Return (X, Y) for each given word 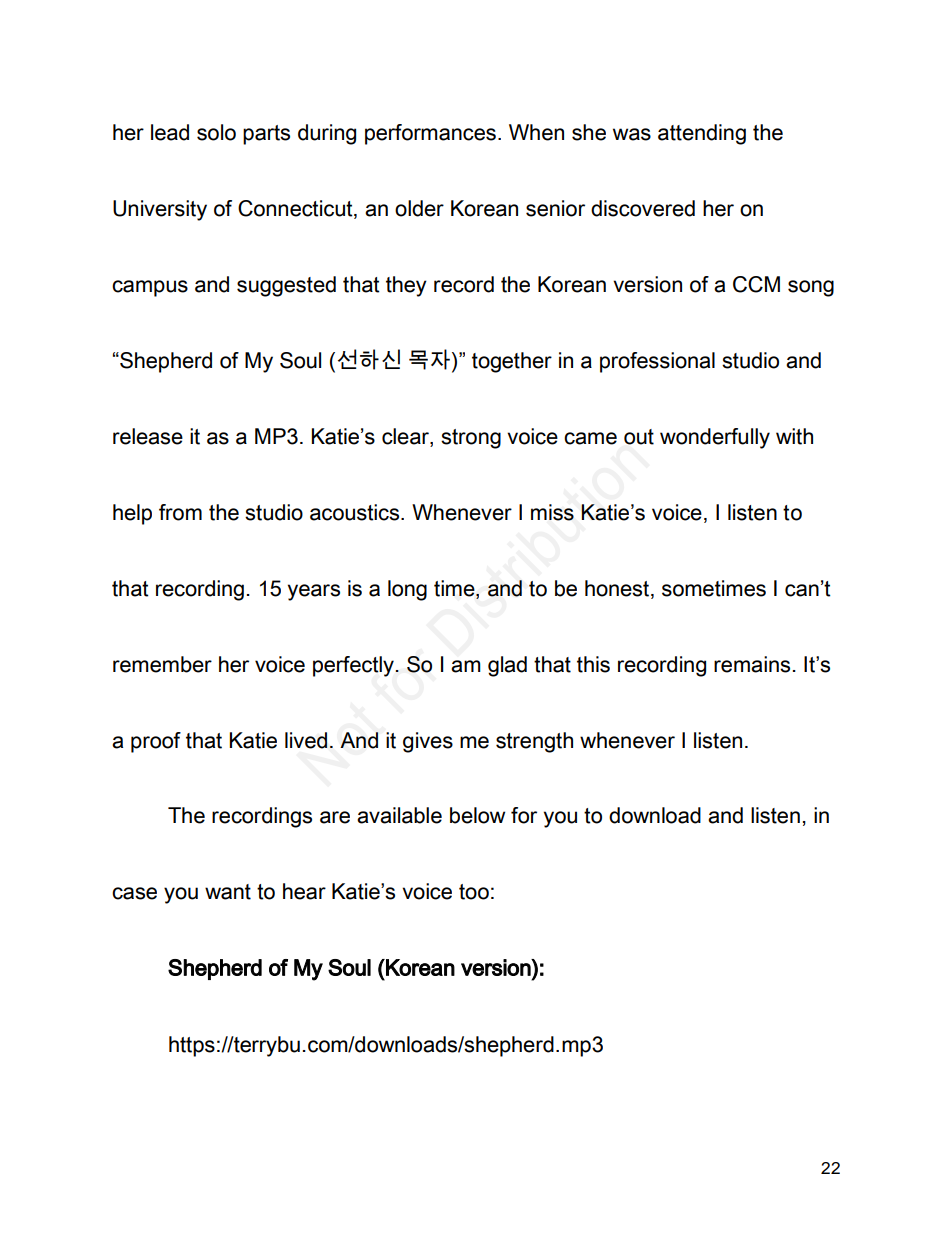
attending (702, 134)
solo (216, 132)
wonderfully (715, 438)
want (228, 892)
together (512, 362)
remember (162, 664)
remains (752, 664)
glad (507, 666)
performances (430, 134)
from (180, 512)
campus (150, 288)
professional (657, 362)
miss (552, 512)
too (474, 892)
